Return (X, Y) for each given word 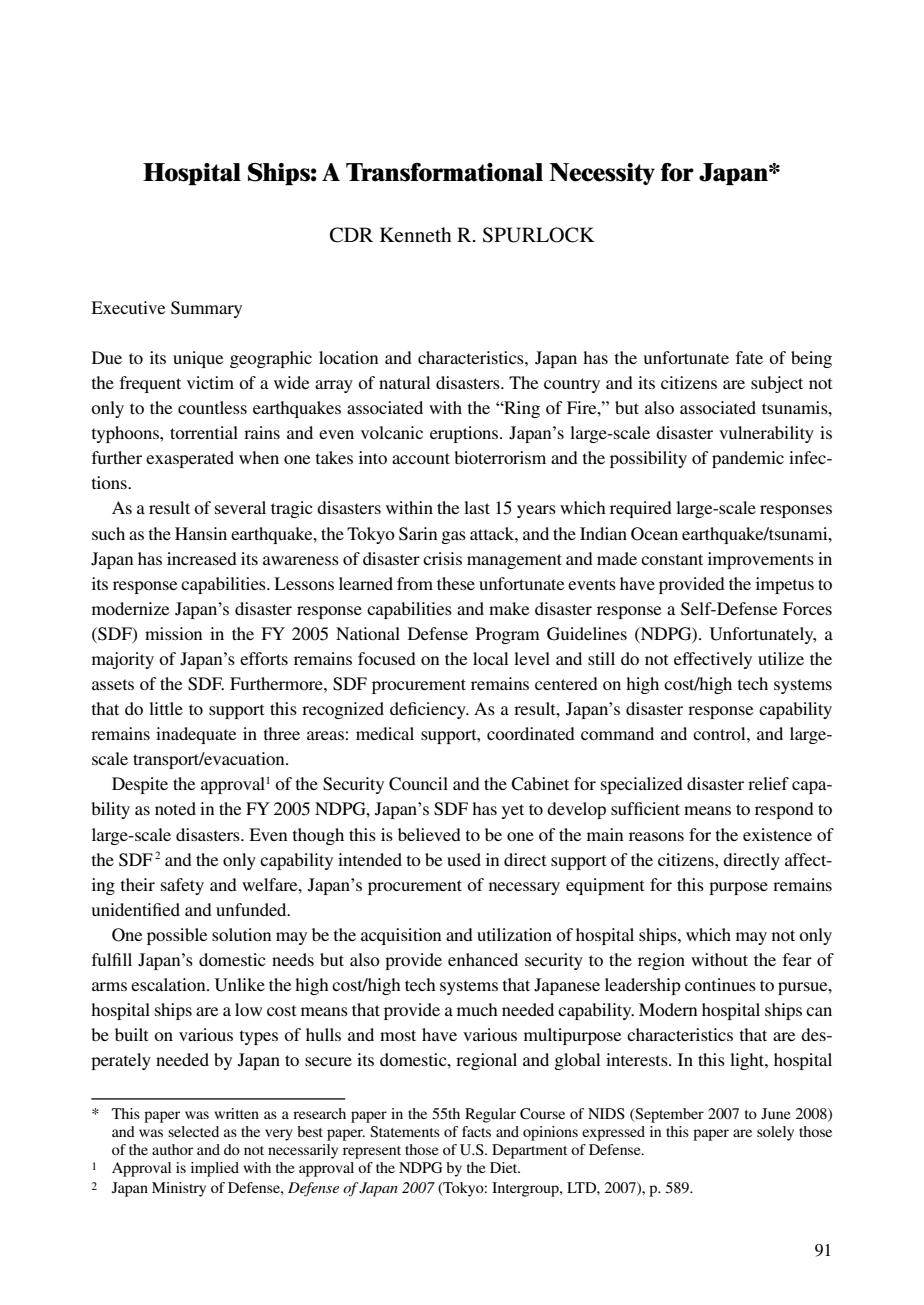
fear (797, 959)
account (421, 458)
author (172, 1149)
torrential (204, 432)
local (490, 658)
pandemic (748, 459)
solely (775, 1133)
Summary (206, 309)
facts (476, 1131)
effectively (713, 660)
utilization (514, 934)
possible (177, 936)
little (166, 708)
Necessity (602, 174)
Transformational (444, 172)
